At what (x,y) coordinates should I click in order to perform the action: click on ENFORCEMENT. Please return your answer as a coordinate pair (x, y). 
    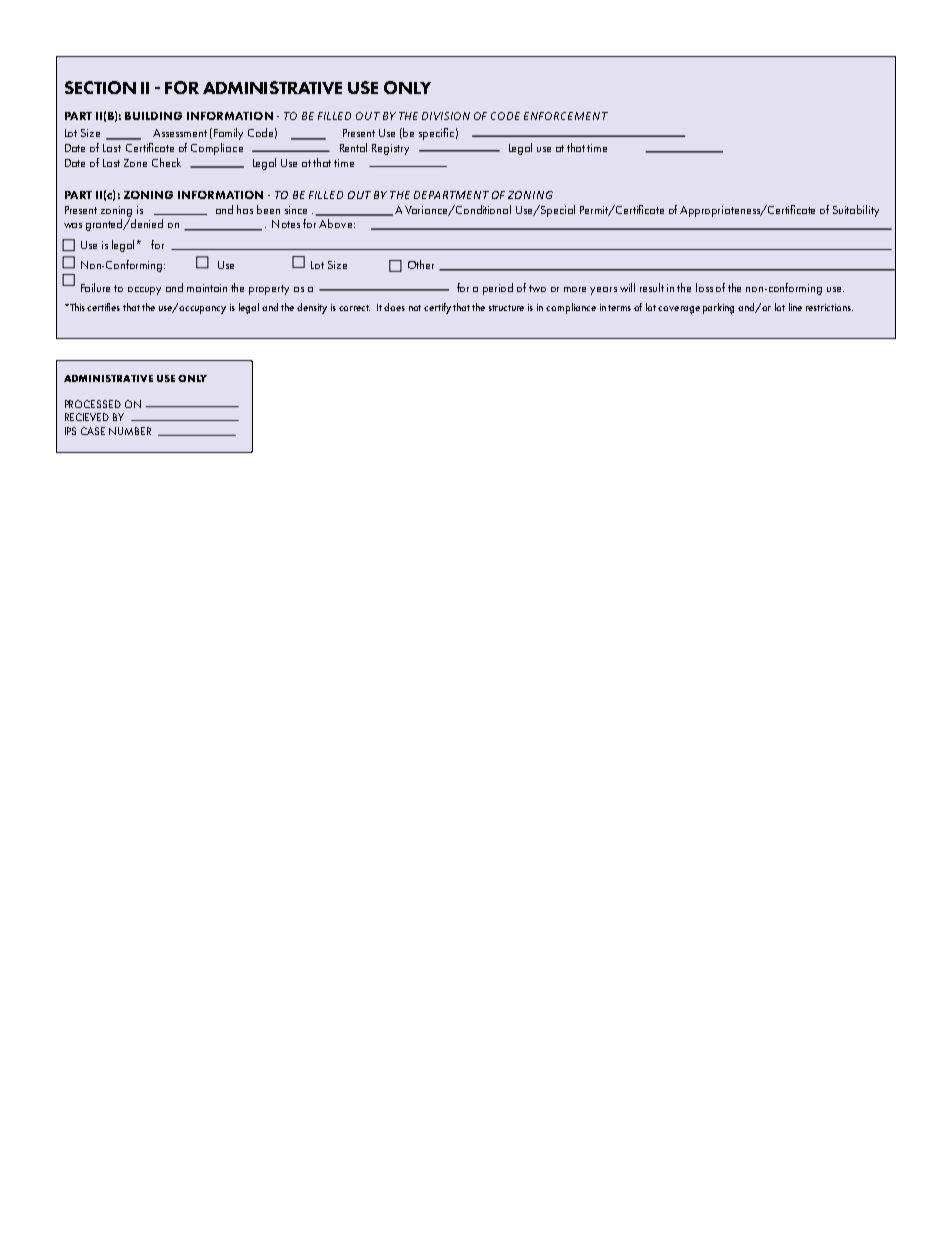
    Looking at the image, I should click on (566, 116).
